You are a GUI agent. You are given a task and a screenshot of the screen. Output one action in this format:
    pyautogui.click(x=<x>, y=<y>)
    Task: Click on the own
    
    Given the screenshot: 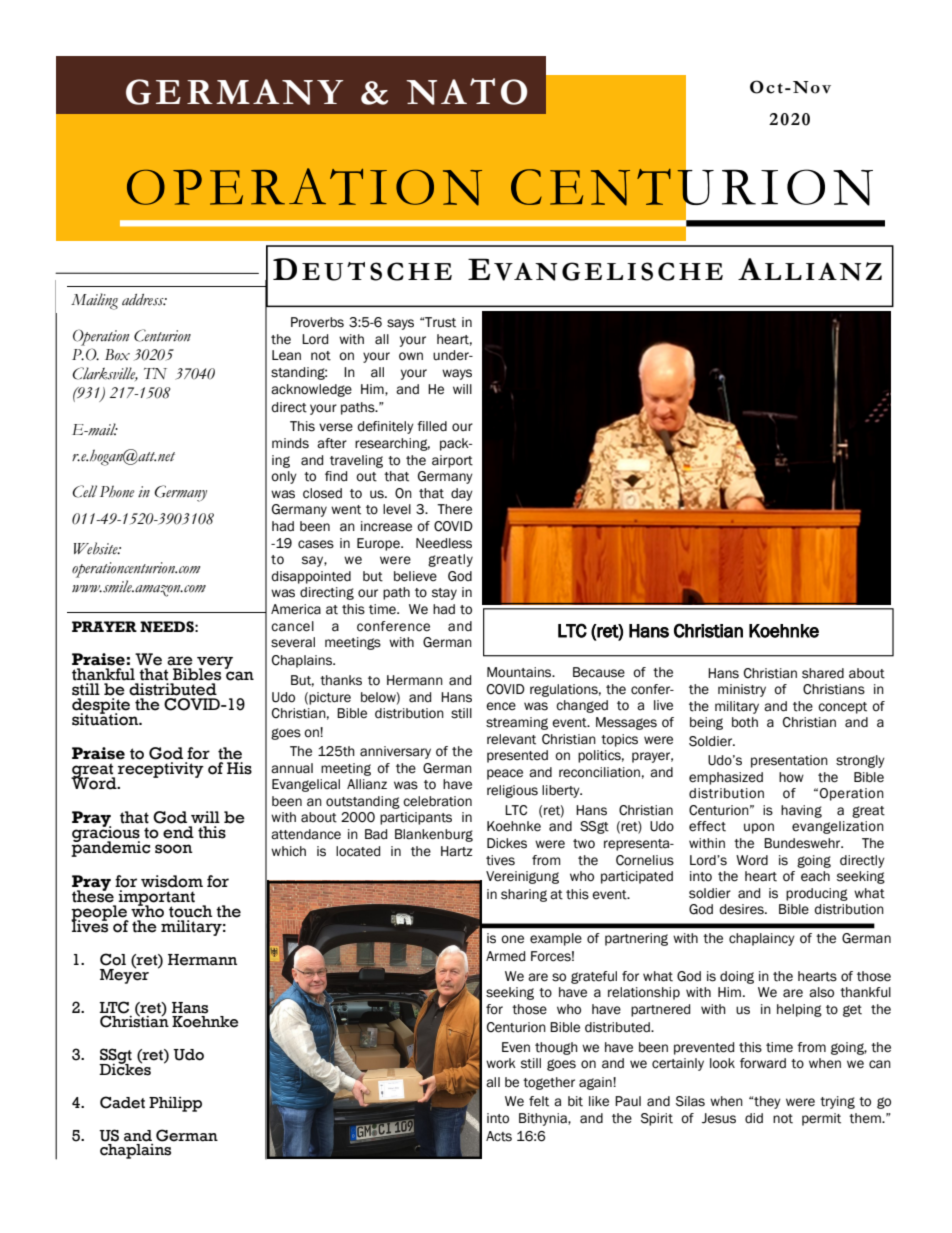 What is the action you would take?
    pyautogui.click(x=411, y=356)
